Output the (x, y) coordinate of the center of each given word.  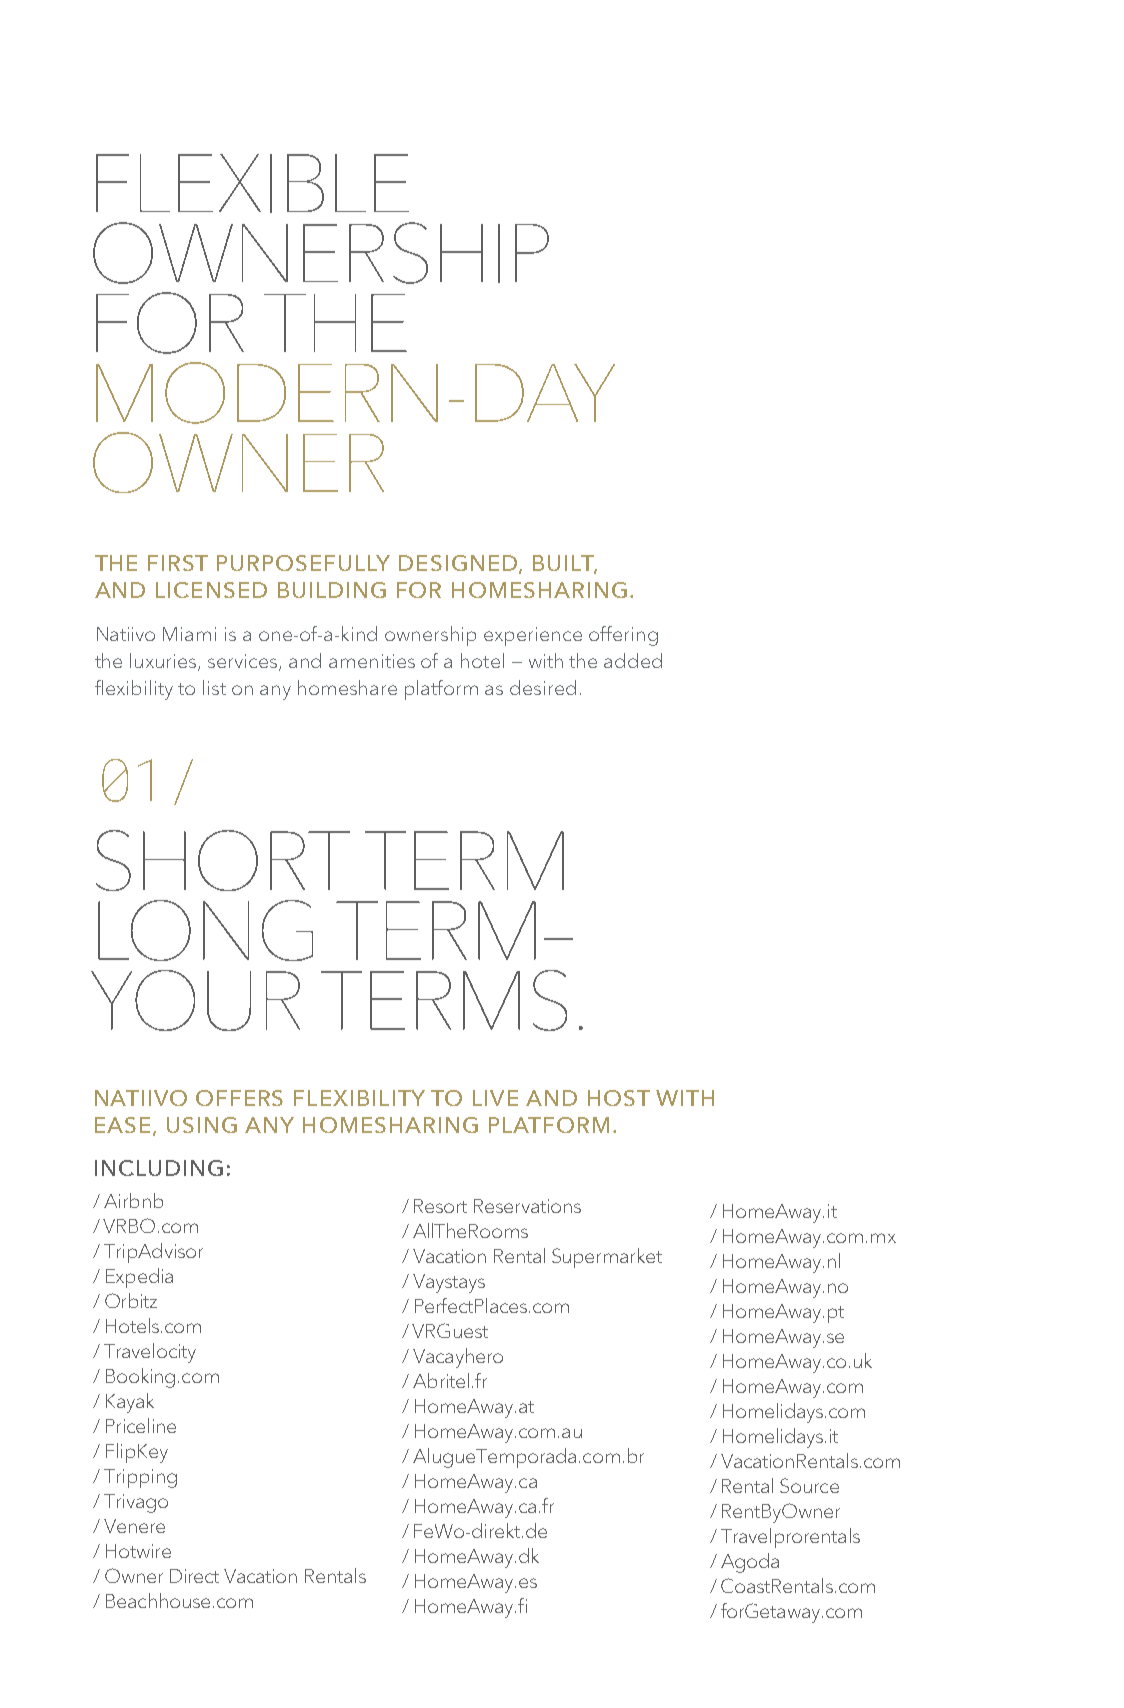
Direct (194, 1576)
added (633, 660)
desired (543, 687)
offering (623, 636)
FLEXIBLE (252, 183)
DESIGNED (459, 564)
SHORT (223, 860)
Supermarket (607, 1258)
